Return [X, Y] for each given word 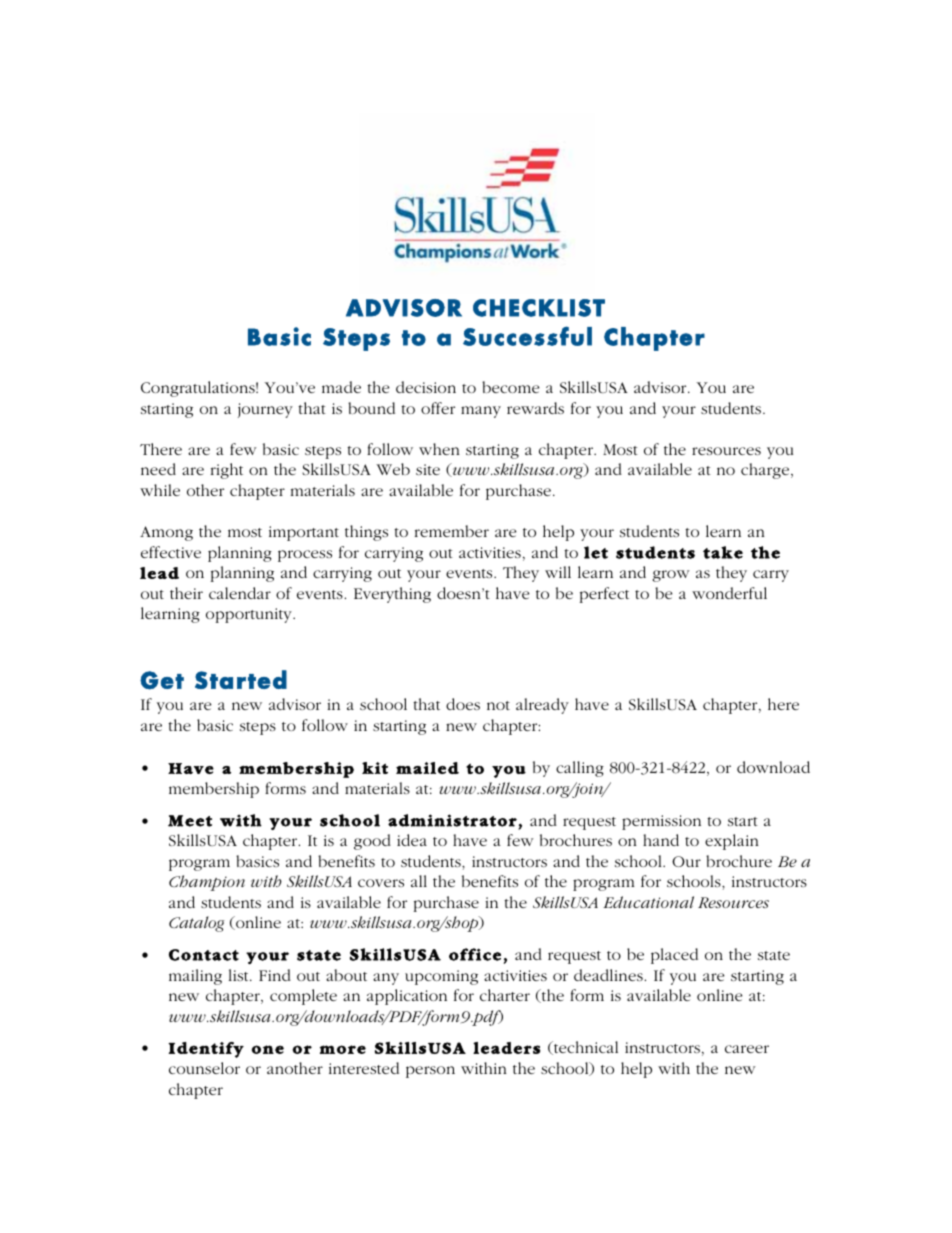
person [430, 1072]
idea [412, 840]
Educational [648, 902]
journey [265, 410]
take [723, 552]
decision [426, 387]
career [747, 1049]
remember [452, 531]
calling [580, 769]
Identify [206, 1050]
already [542, 706]
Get [162, 680]
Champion [207, 883]
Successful [527, 336]
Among [166, 533]
